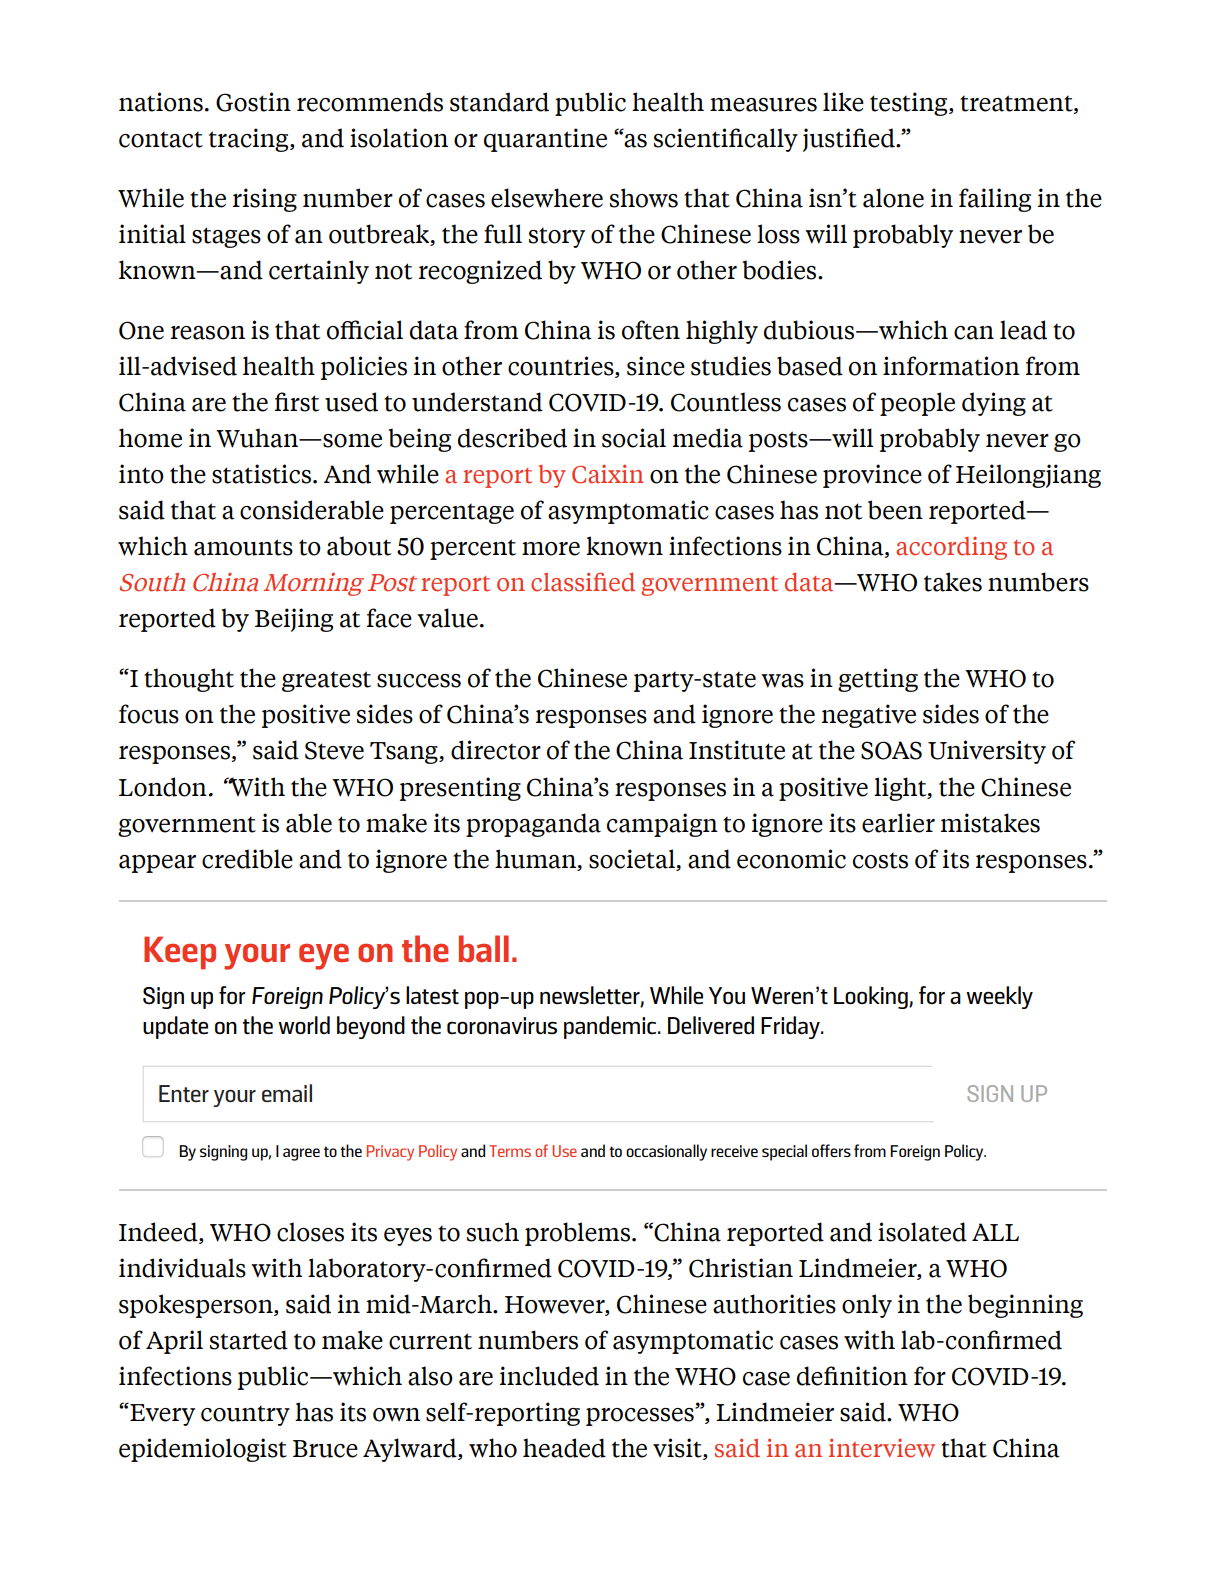  What do you see at coordinates (250, 140) in the screenshot?
I see `tracing` at bounding box center [250, 140].
